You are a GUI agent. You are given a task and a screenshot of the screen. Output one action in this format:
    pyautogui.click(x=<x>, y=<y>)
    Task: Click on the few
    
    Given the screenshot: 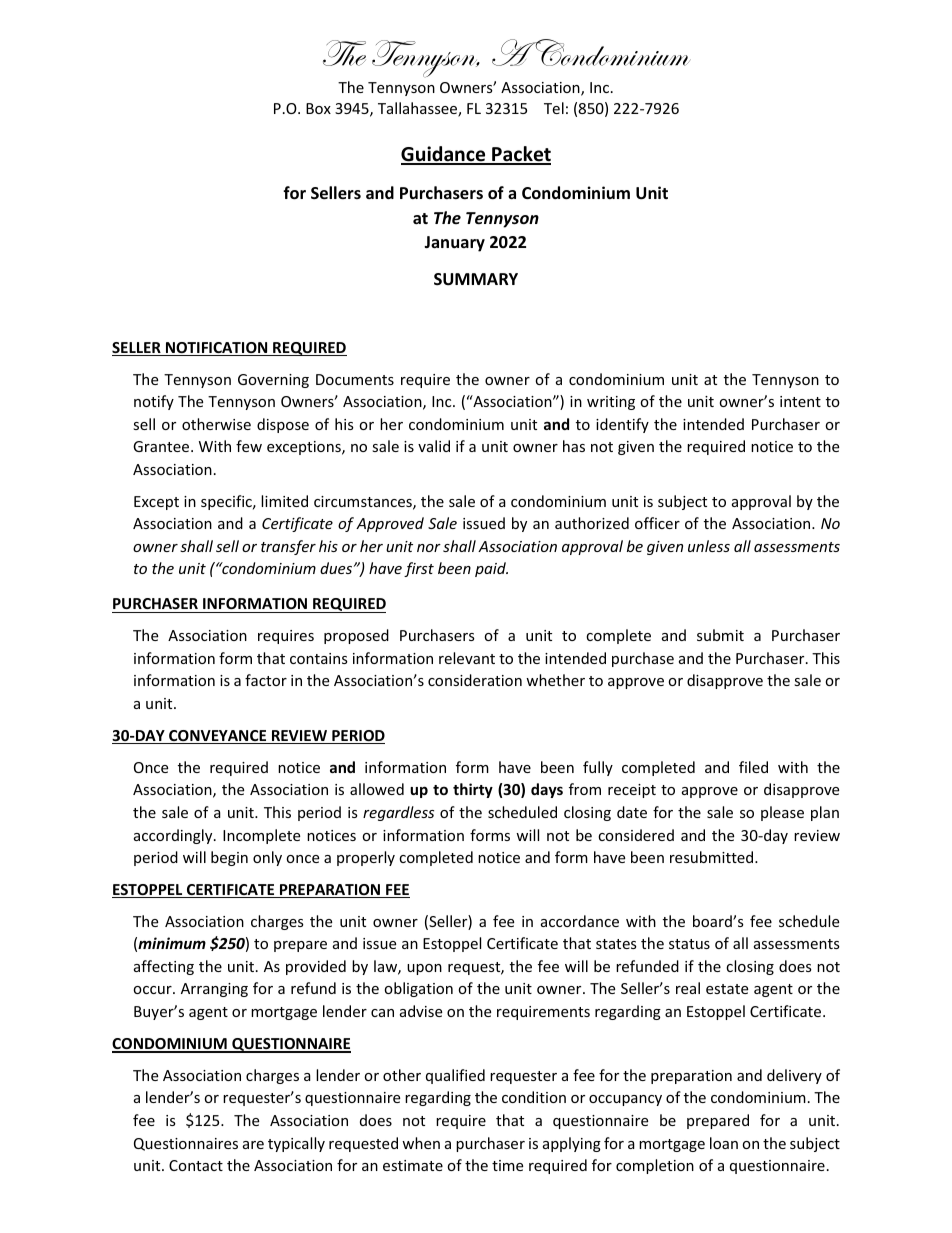 What is the action you would take?
    pyautogui.click(x=249, y=446)
